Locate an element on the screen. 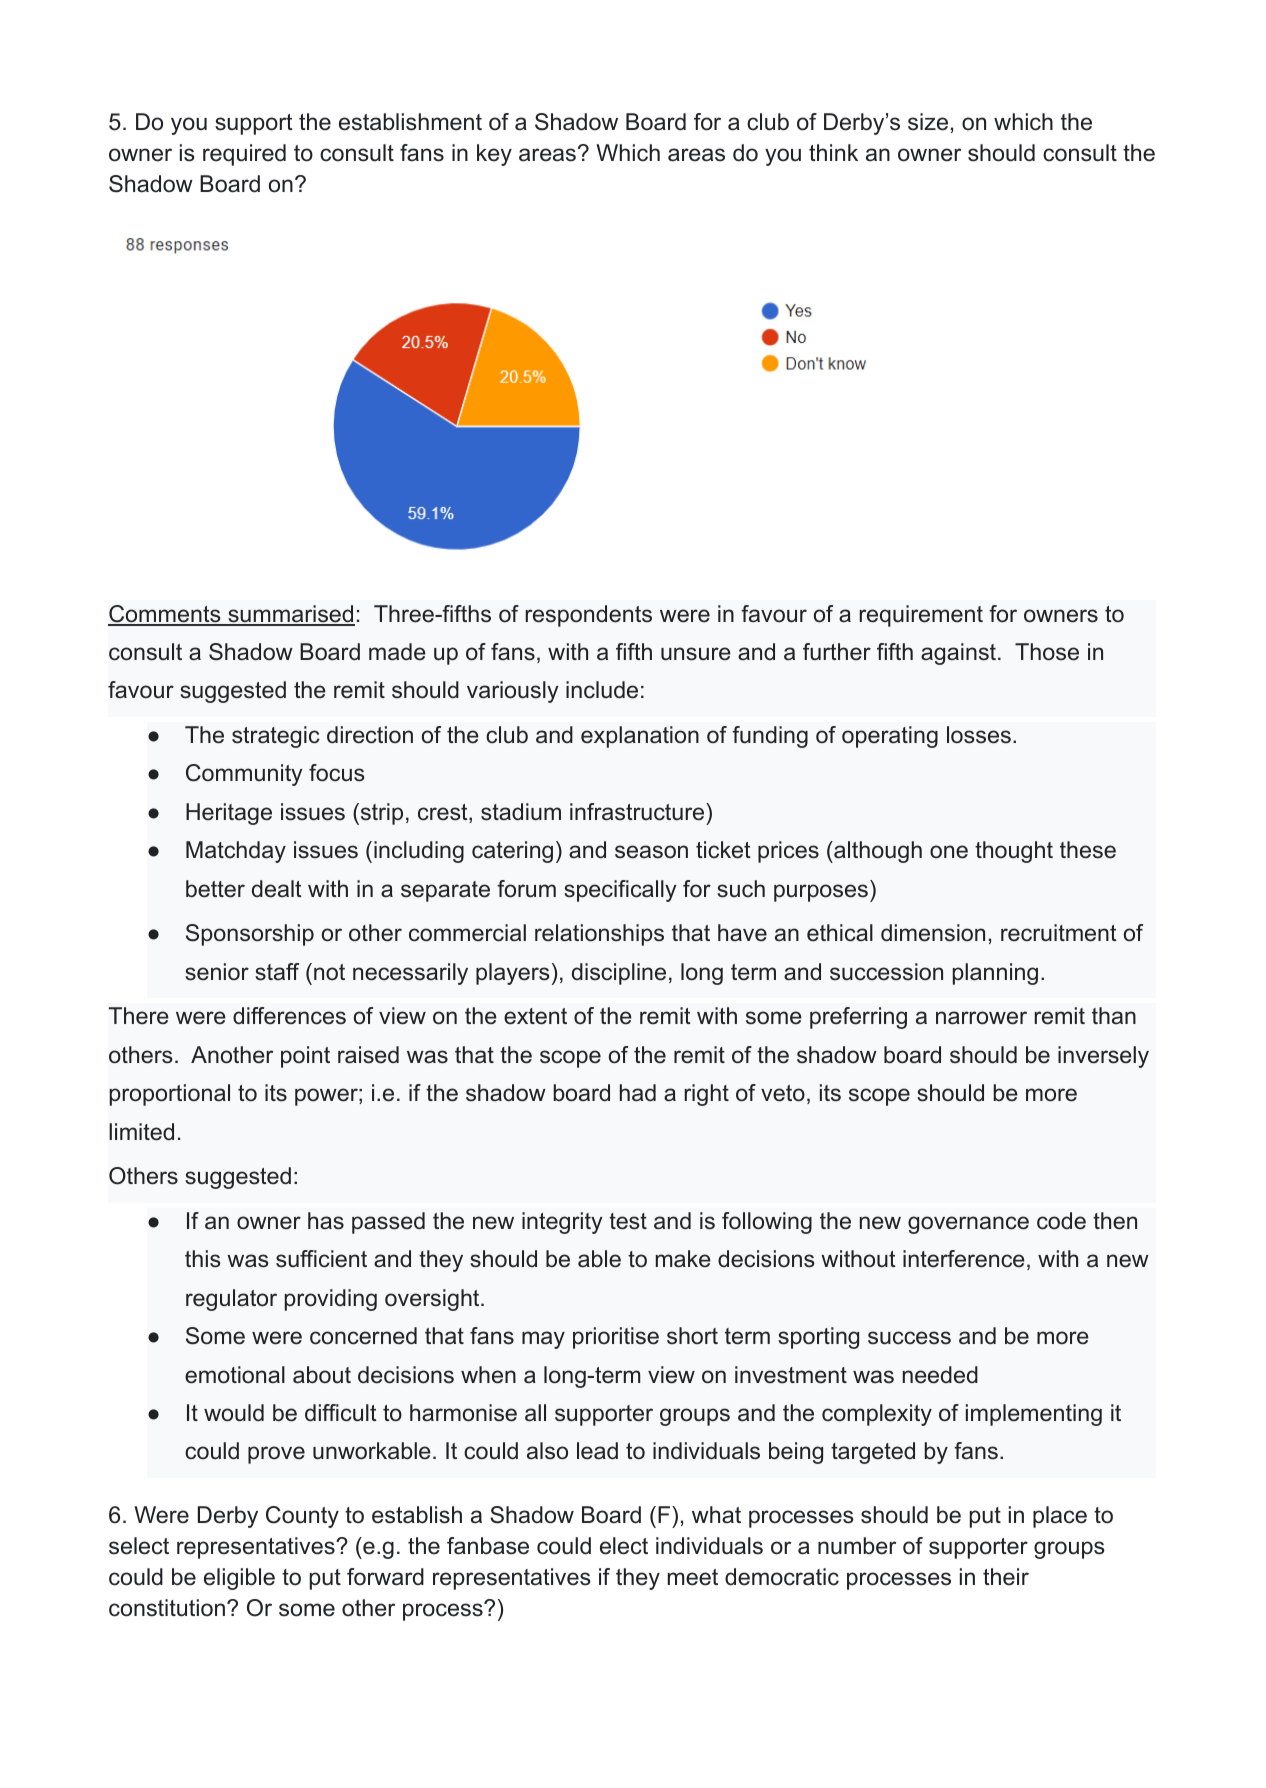 This screenshot has width=1266, height=1788. eligible is located at coordinates (239, 1579).
